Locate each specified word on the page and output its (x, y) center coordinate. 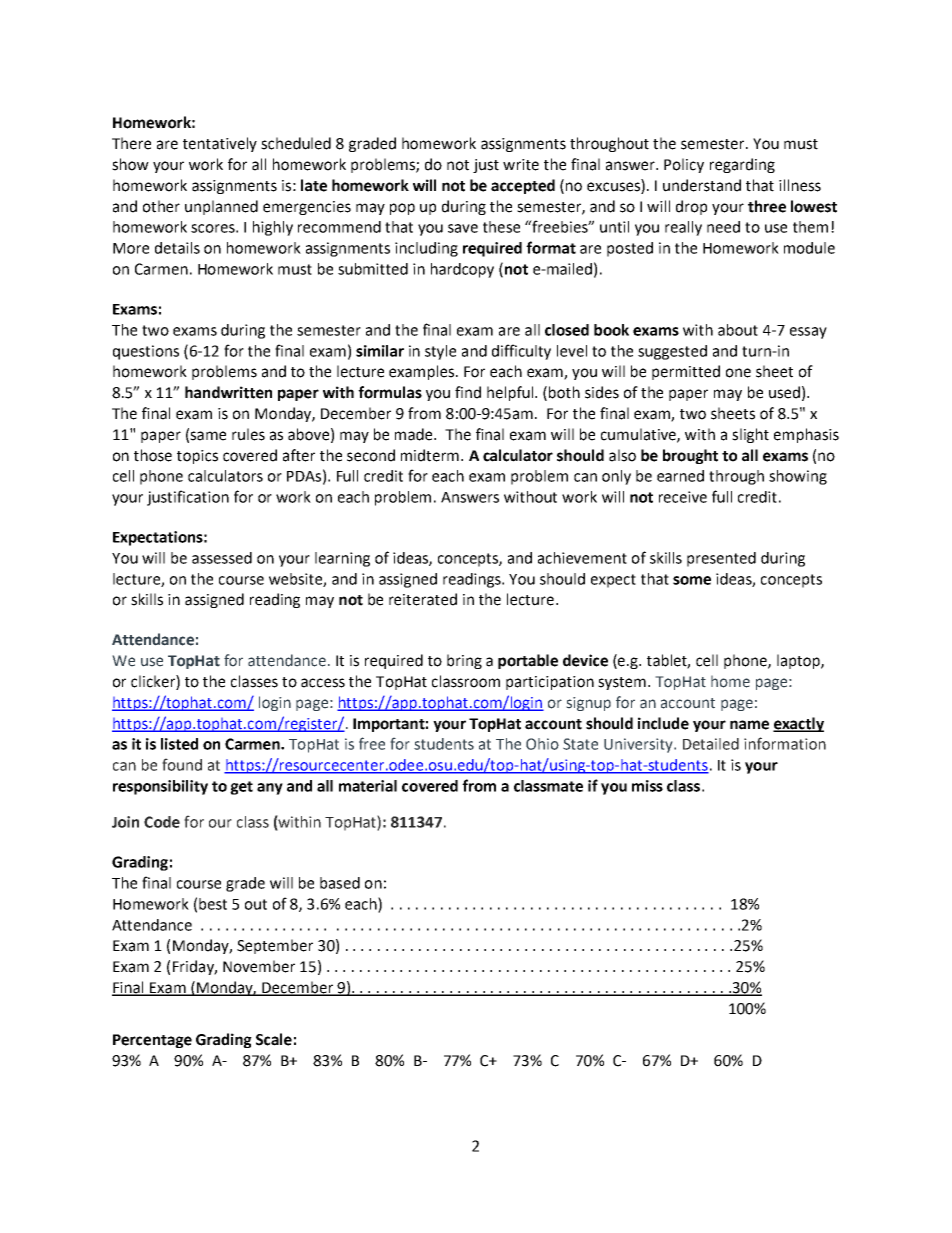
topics (197, 457)
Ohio (542, 744)
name (749, 725)
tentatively (220, 144)
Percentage (152, 1041)
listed (179, 744)
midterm (431, 455)
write (521, 165)
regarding (742, 165)
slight (750, 435)
